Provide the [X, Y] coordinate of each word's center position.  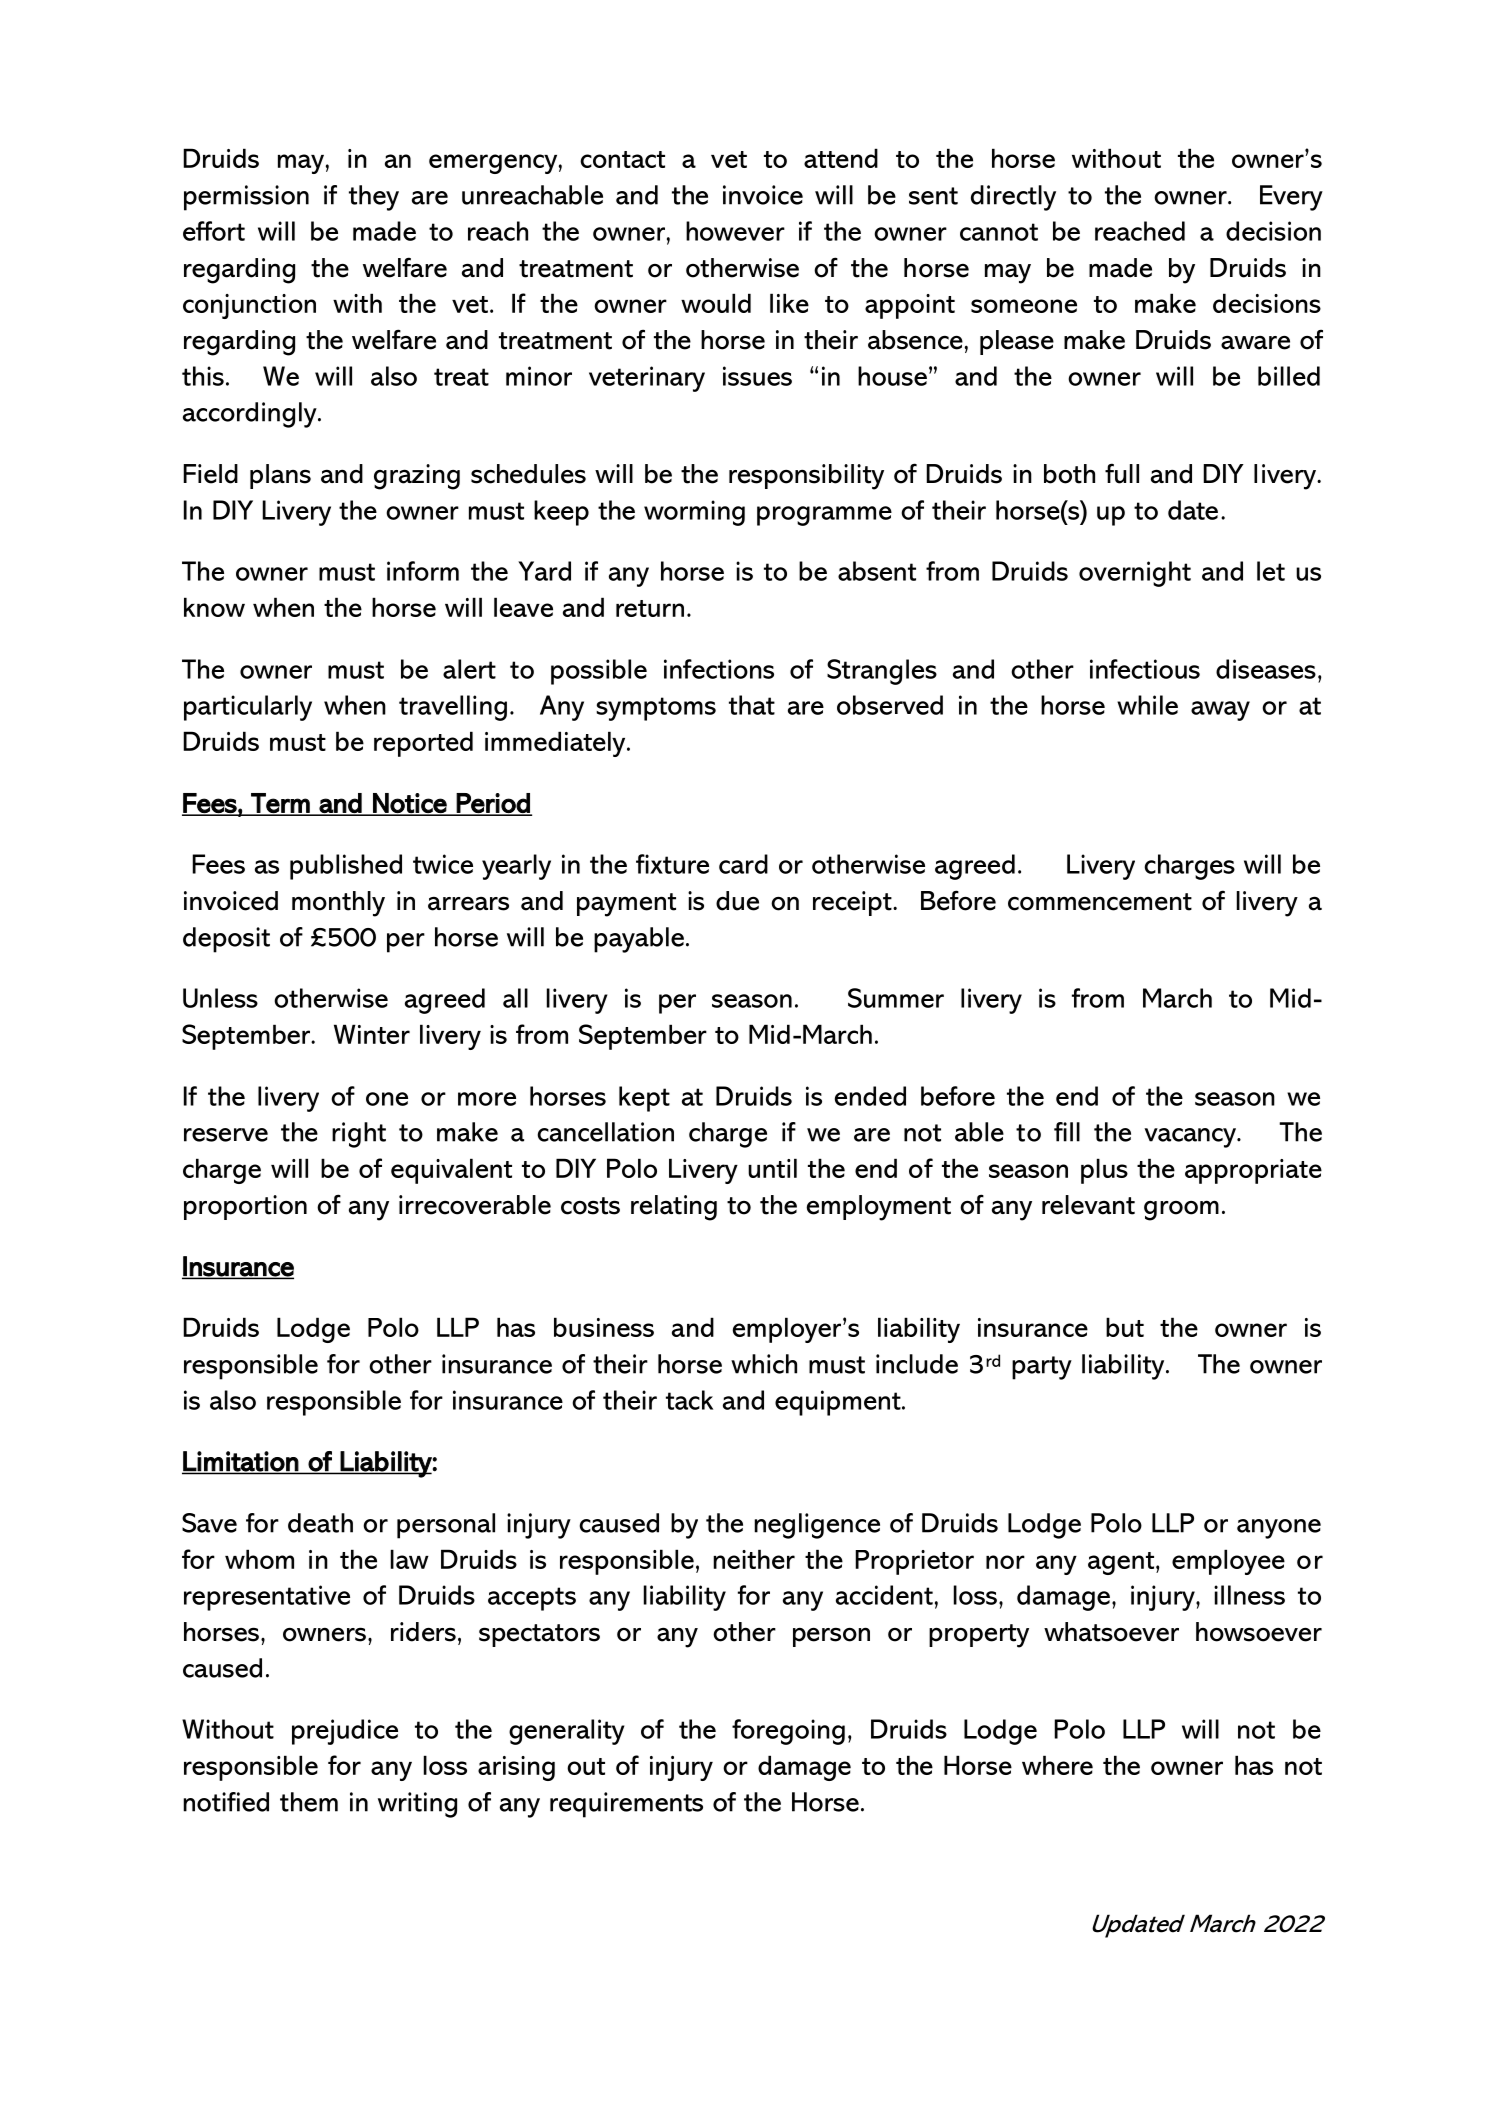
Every [1291, 198]
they [374, 198]
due [737, 901]
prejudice [345, 1732]
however [735, 231]
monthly [338, 904]
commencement [1100, 902]
